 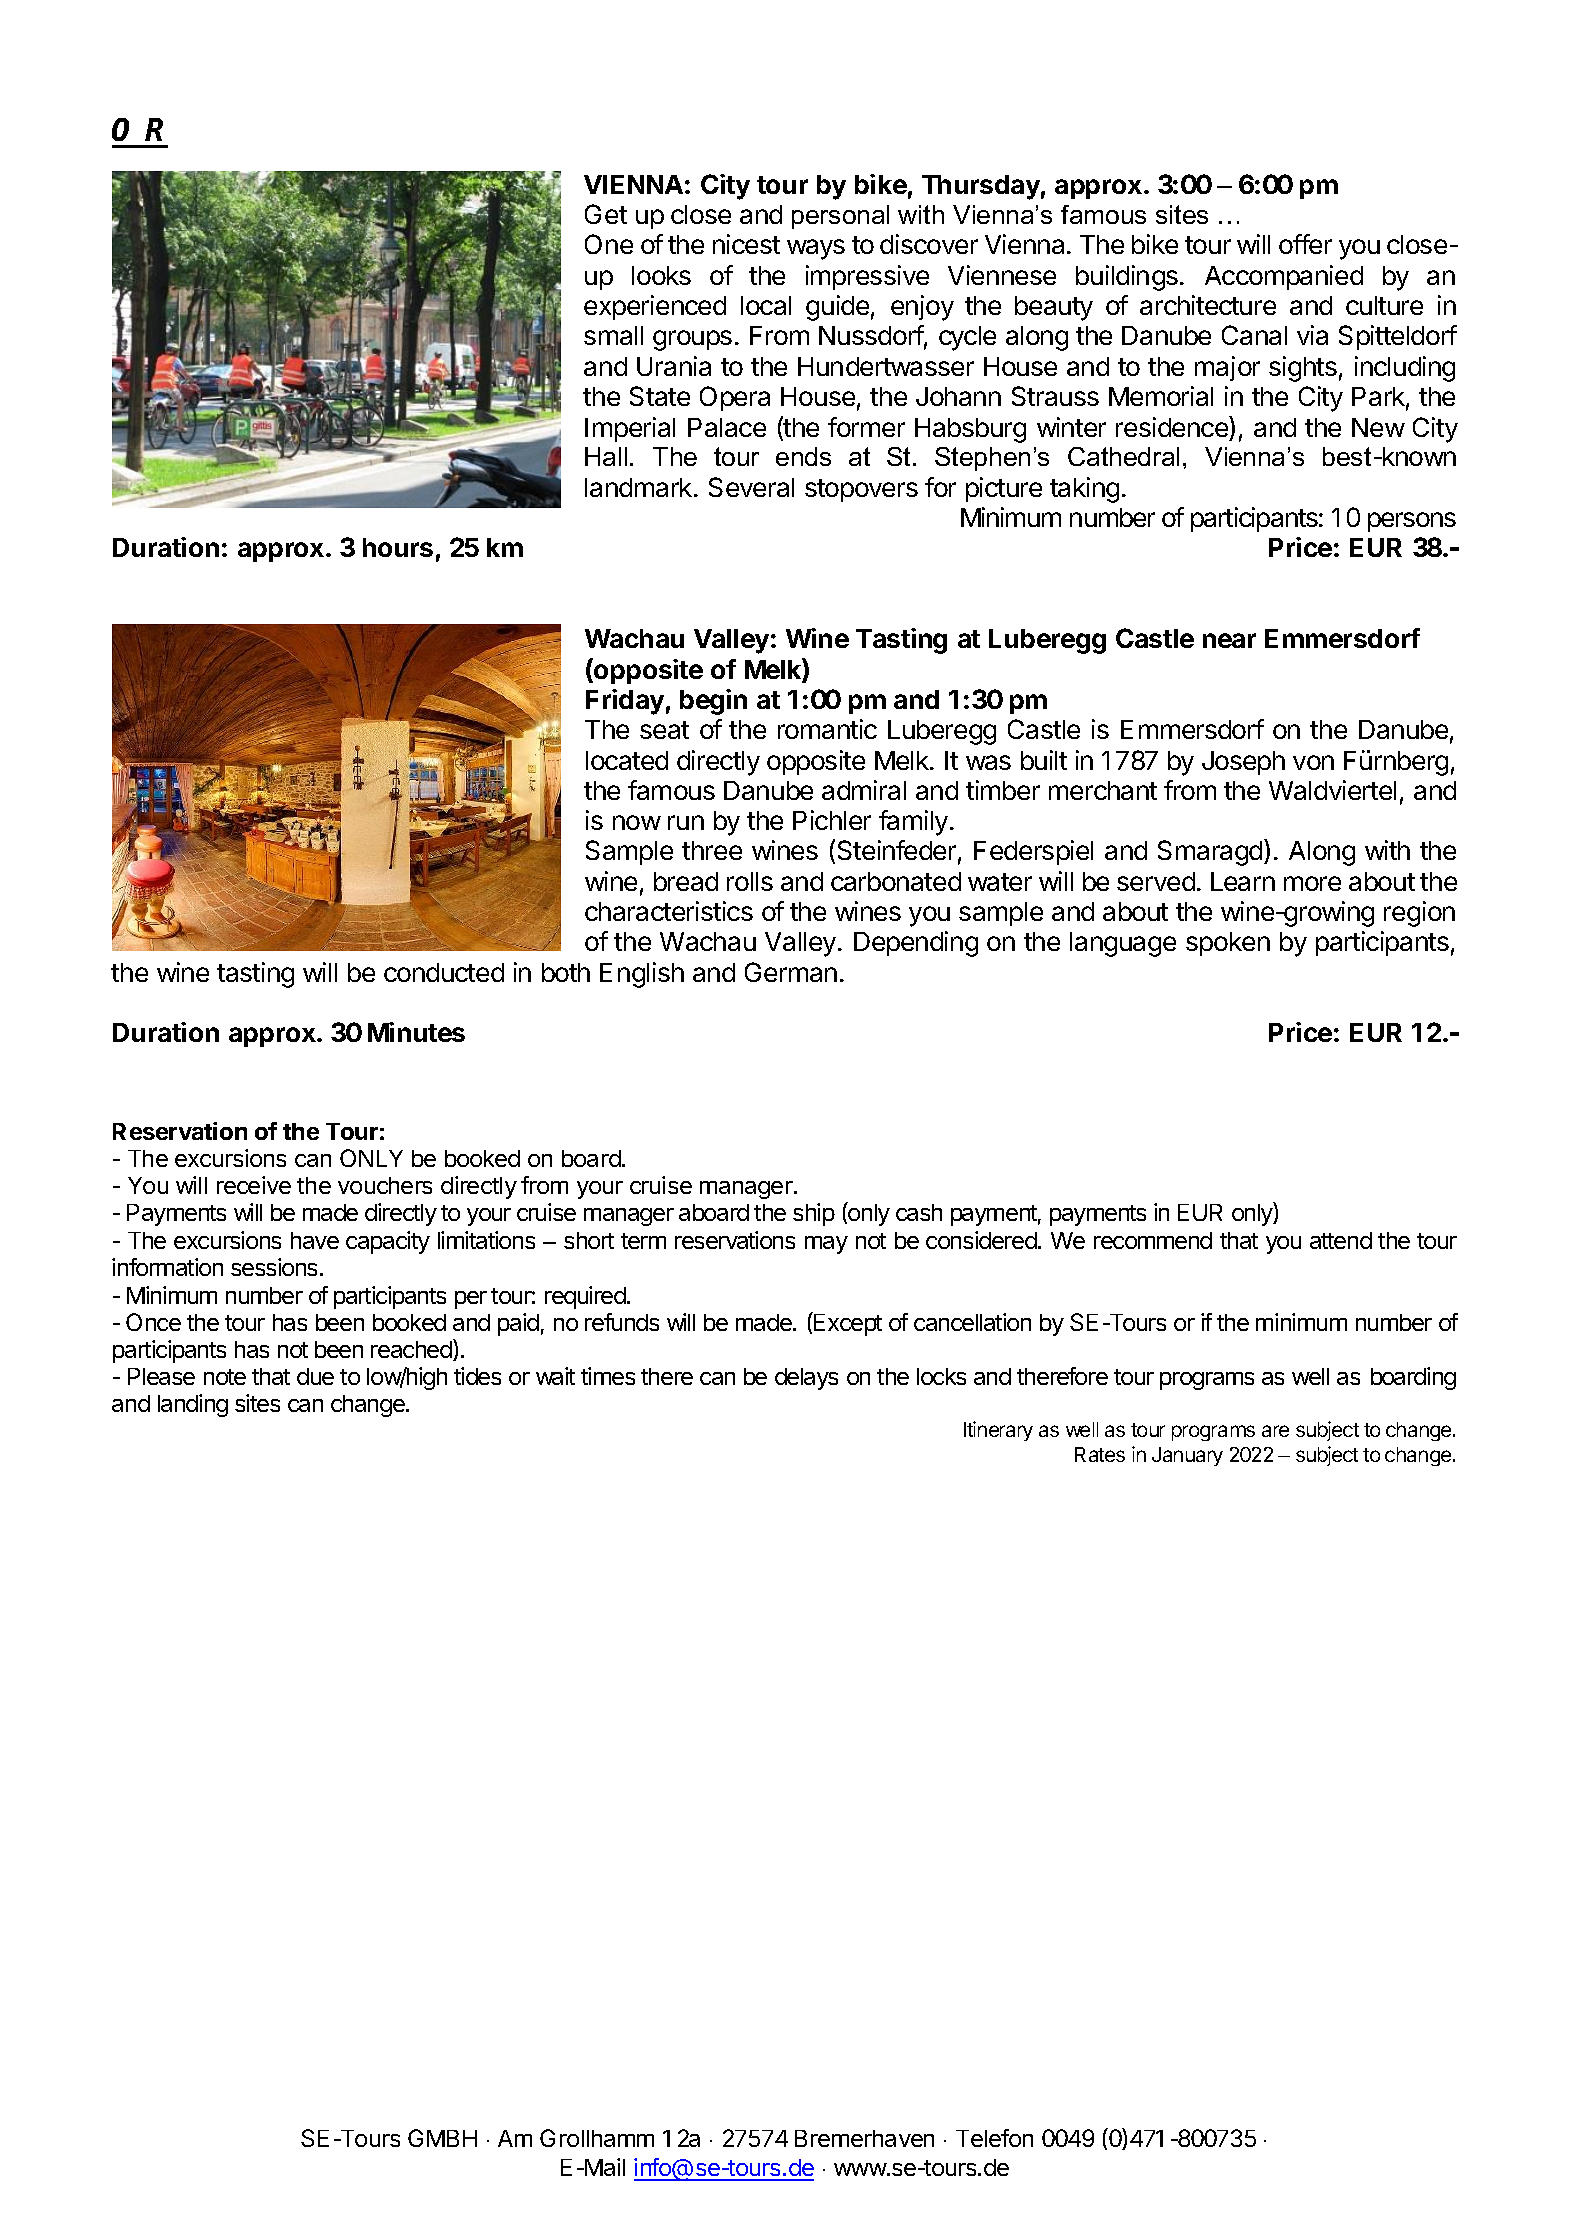 What do you see at coordinates (609, 244) in the document?
I see `One` at bounding box center [609, 244].
